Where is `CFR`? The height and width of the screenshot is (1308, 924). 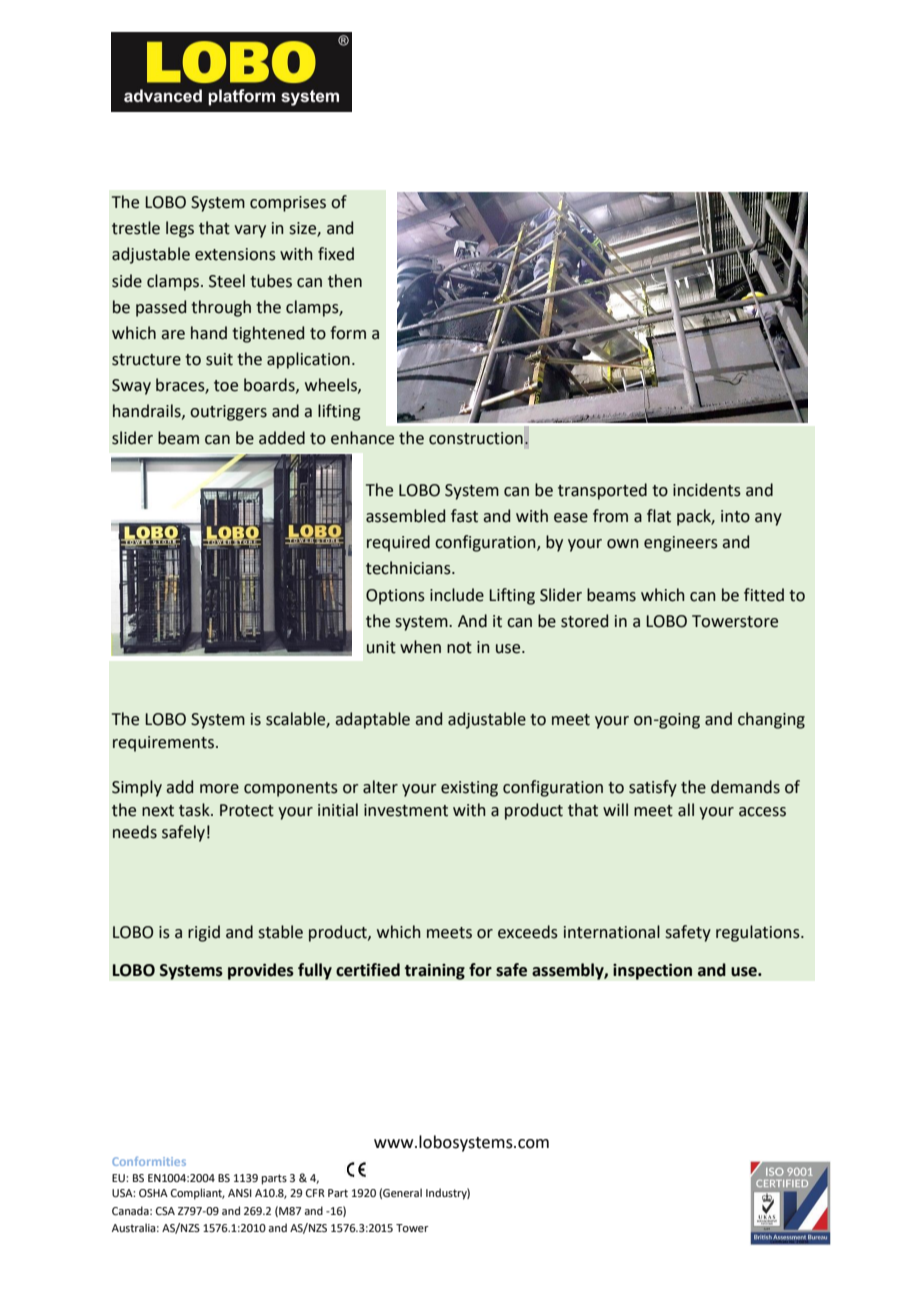
CFR is located at coordinates (315, 1193).
